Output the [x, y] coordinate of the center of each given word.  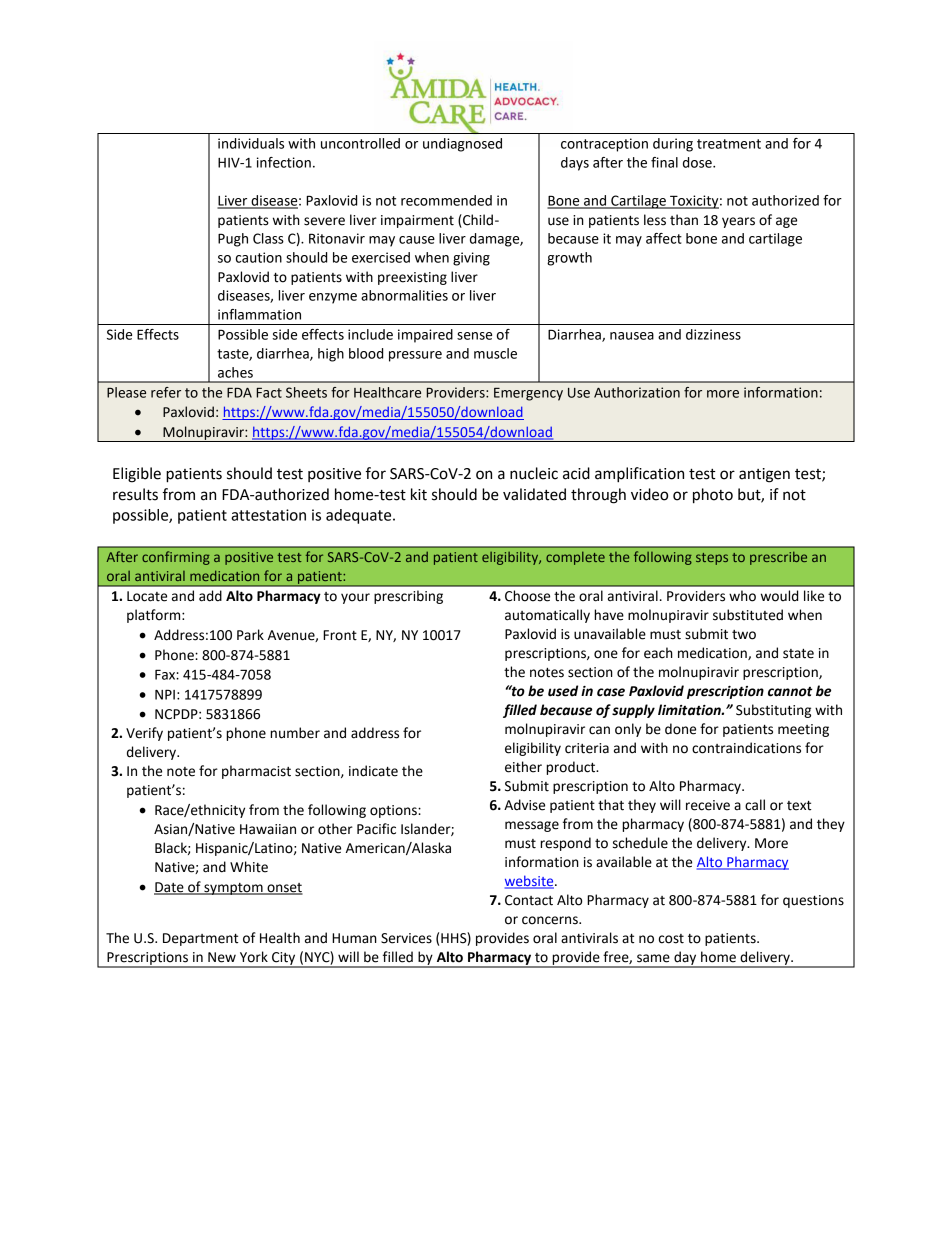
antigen [764, 475]
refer [166, 392]
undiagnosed [462, 145]
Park [250, 634]
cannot [790, 692]
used [563, 691]
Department [200, 939]
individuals [251, 143]
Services [406, 938]
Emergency [528, 394]
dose [698, 162]
